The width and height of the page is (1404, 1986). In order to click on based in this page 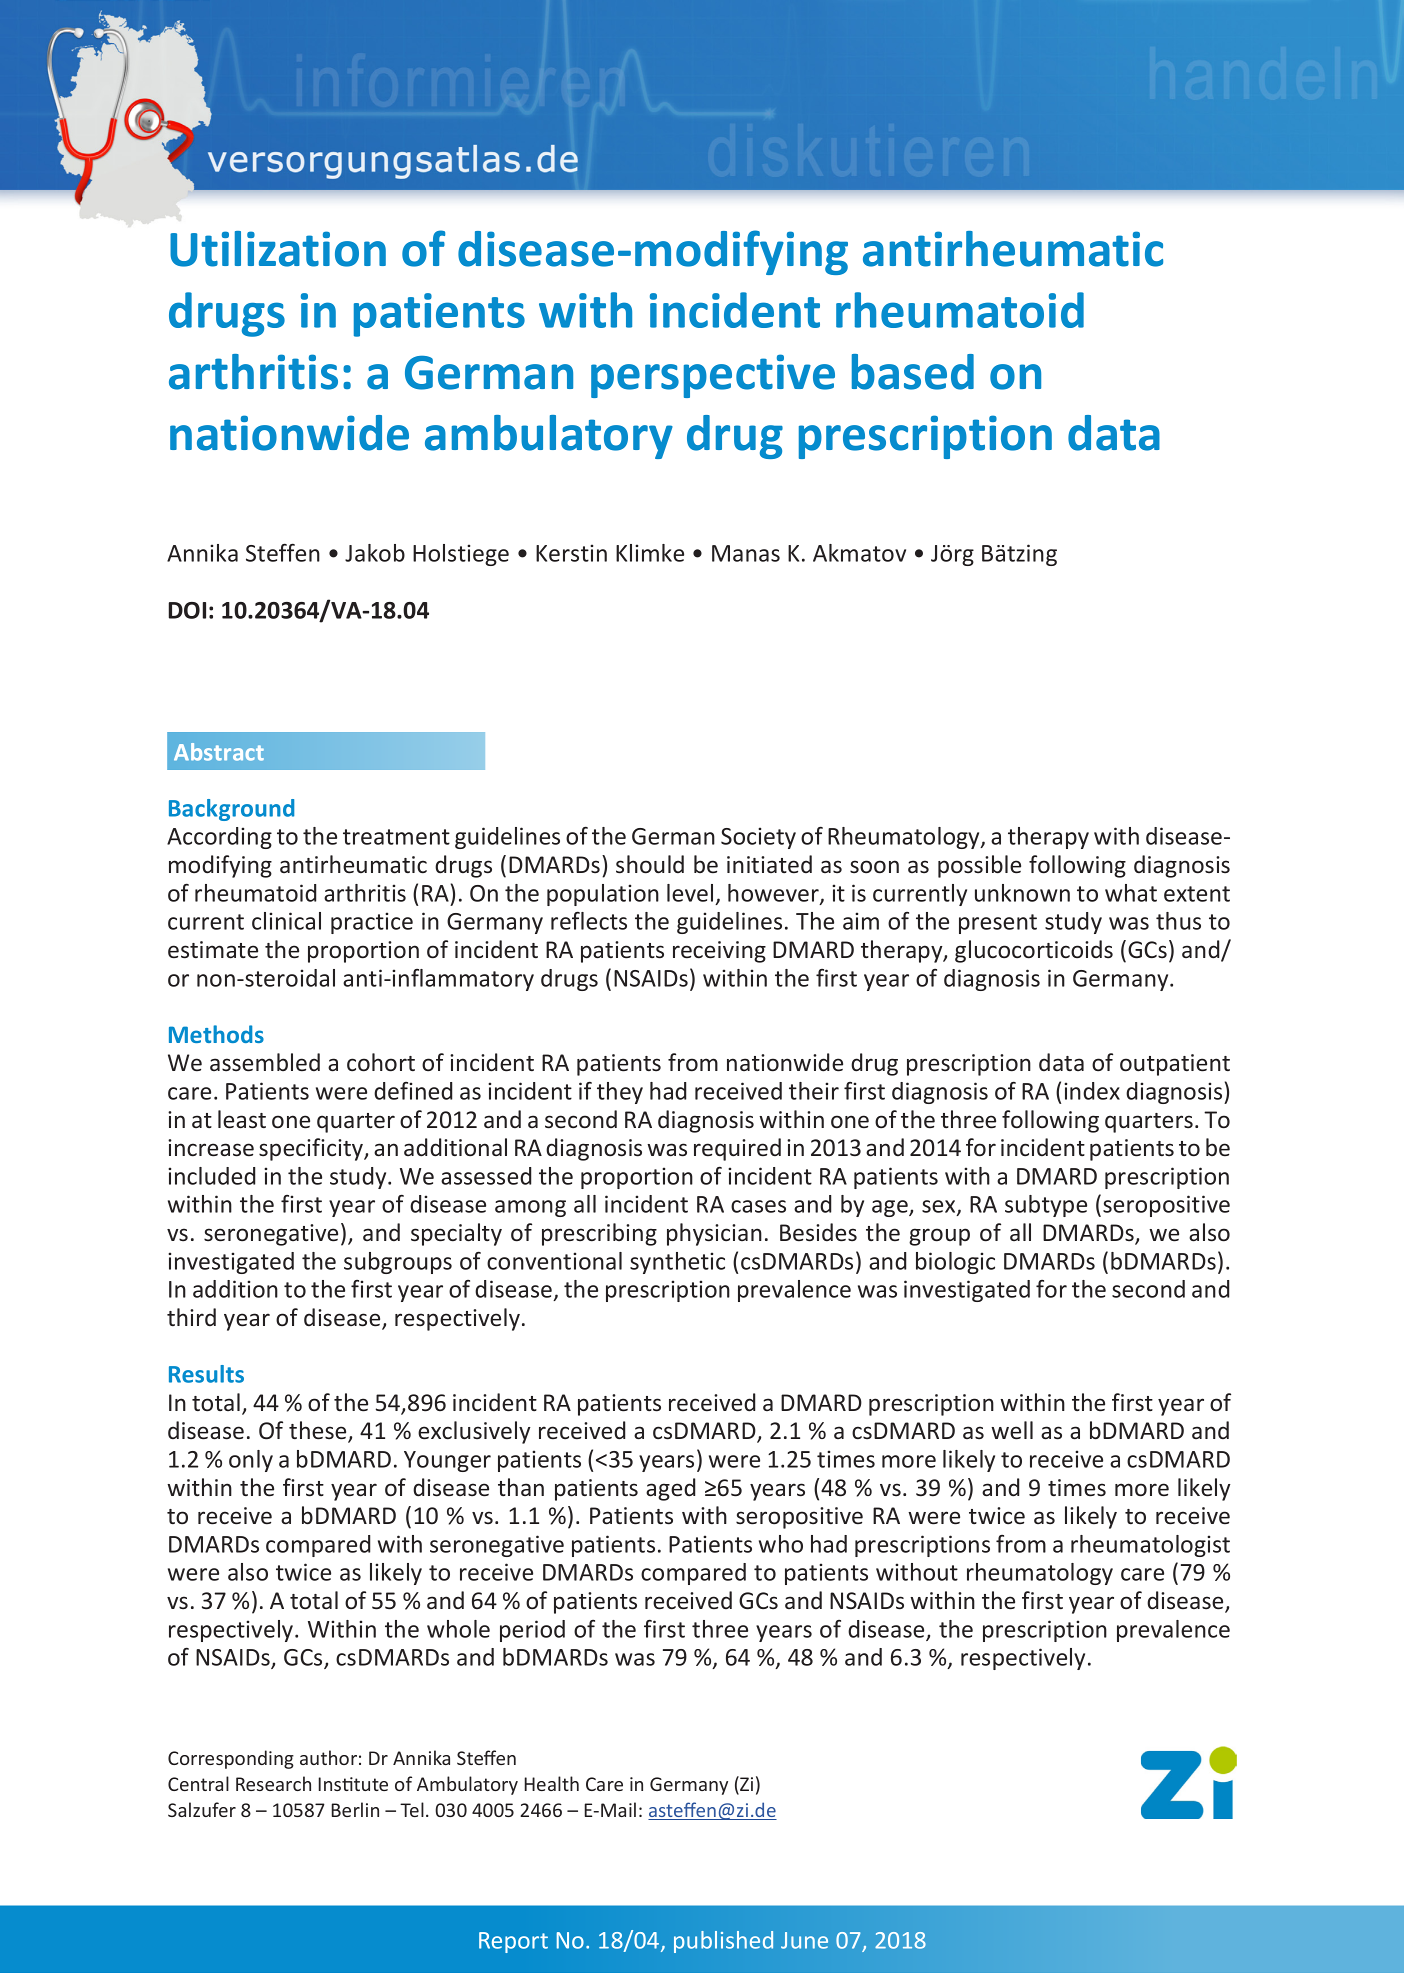, I will do `click(913, 372)`.
